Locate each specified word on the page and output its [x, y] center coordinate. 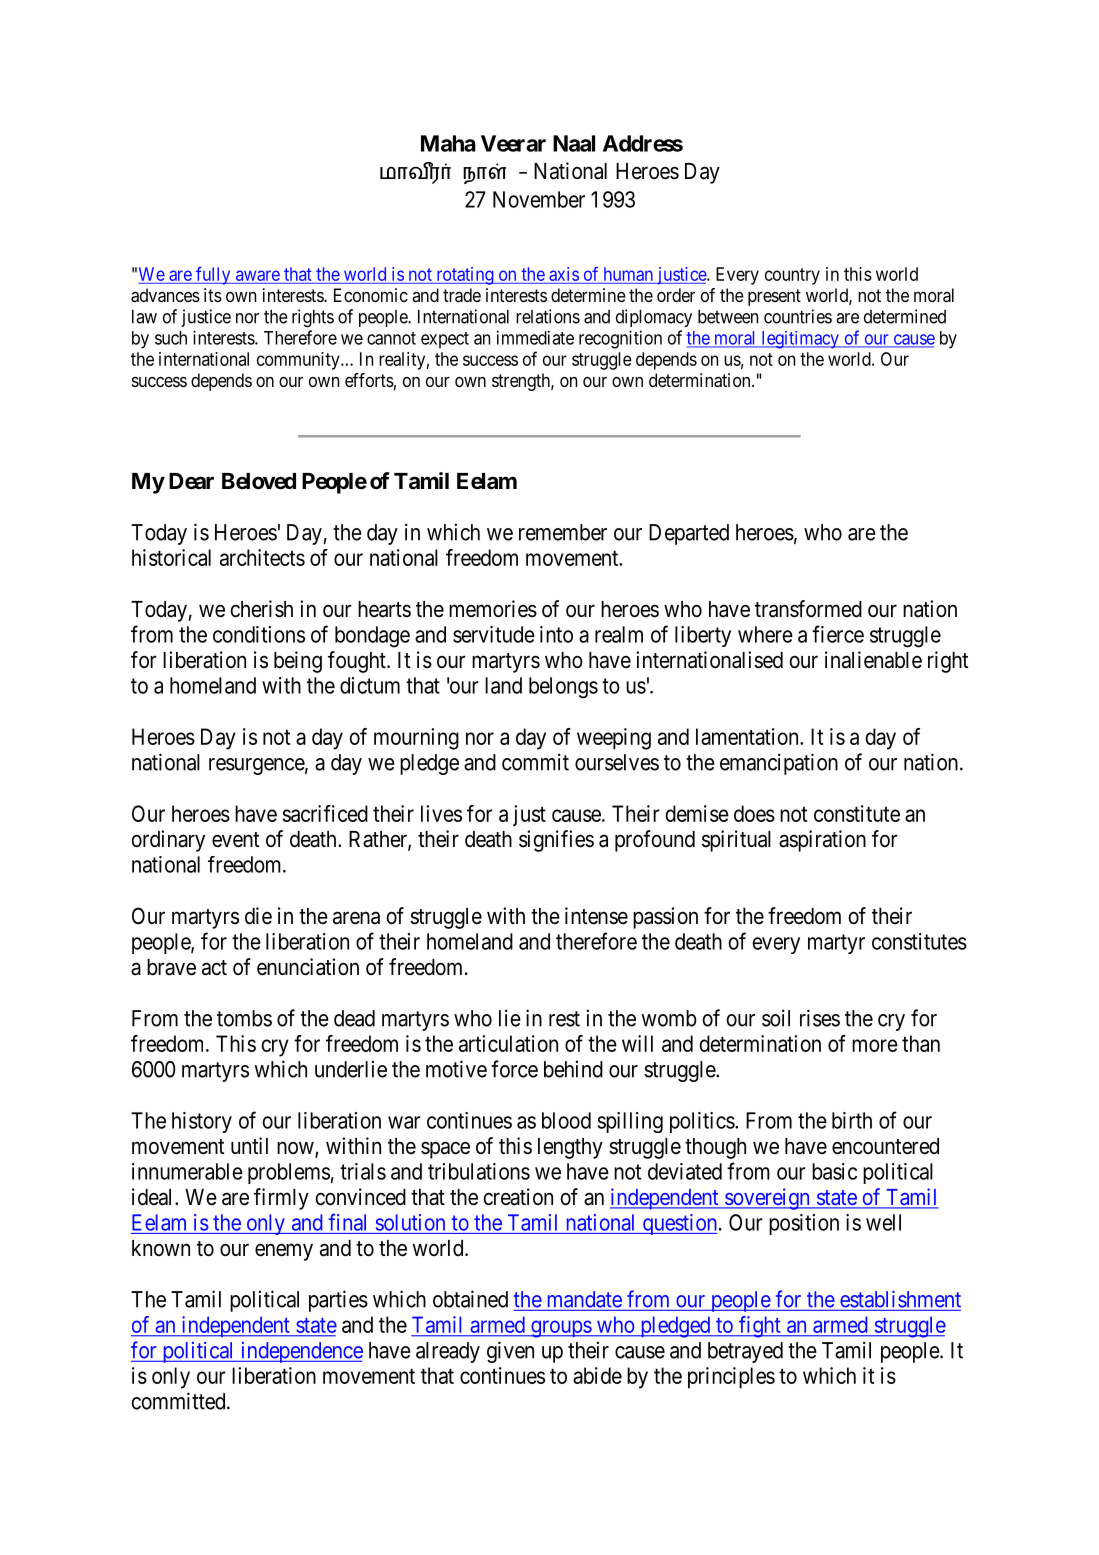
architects [262, 557]
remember [563, 532]
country [792, 276]
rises [820, 1018]
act [214, 968]
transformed [808, 609]
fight [760, 1327]
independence [300, 1352]
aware [258, 275]
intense [596, 916]
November [539, 199]
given [510, 1352]
